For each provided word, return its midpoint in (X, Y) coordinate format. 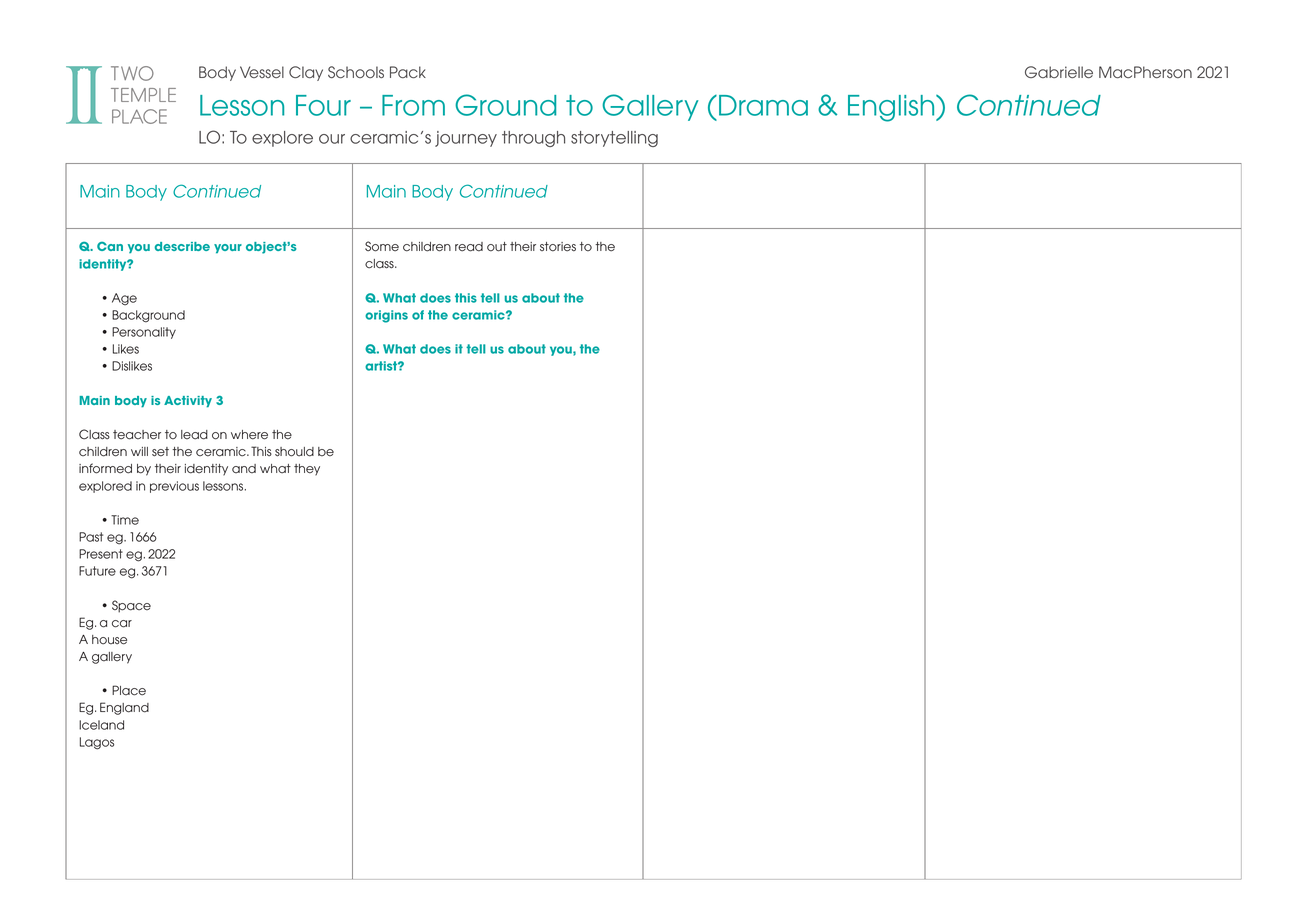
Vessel (262, 72)
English (892, 108)
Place (129, 690)
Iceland (101, 725)
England (124, 708)
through (533, 139)
